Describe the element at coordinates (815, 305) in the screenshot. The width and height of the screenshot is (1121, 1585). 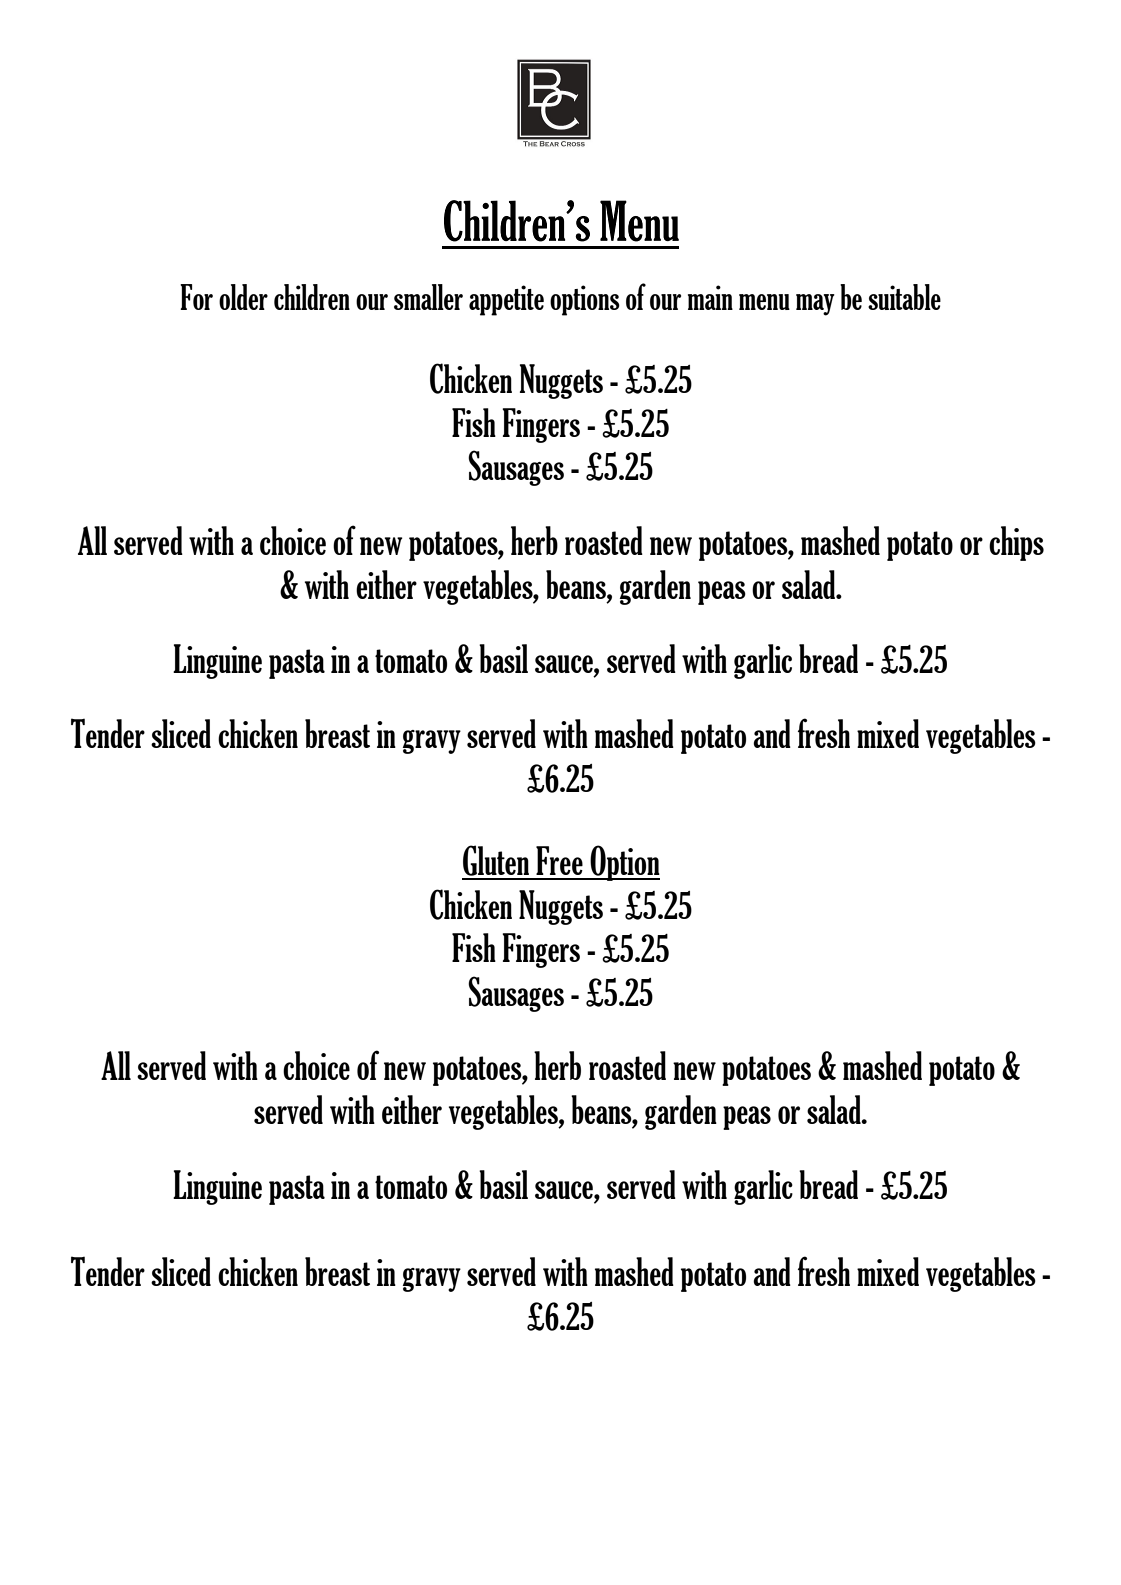
I see `may` at that location.
